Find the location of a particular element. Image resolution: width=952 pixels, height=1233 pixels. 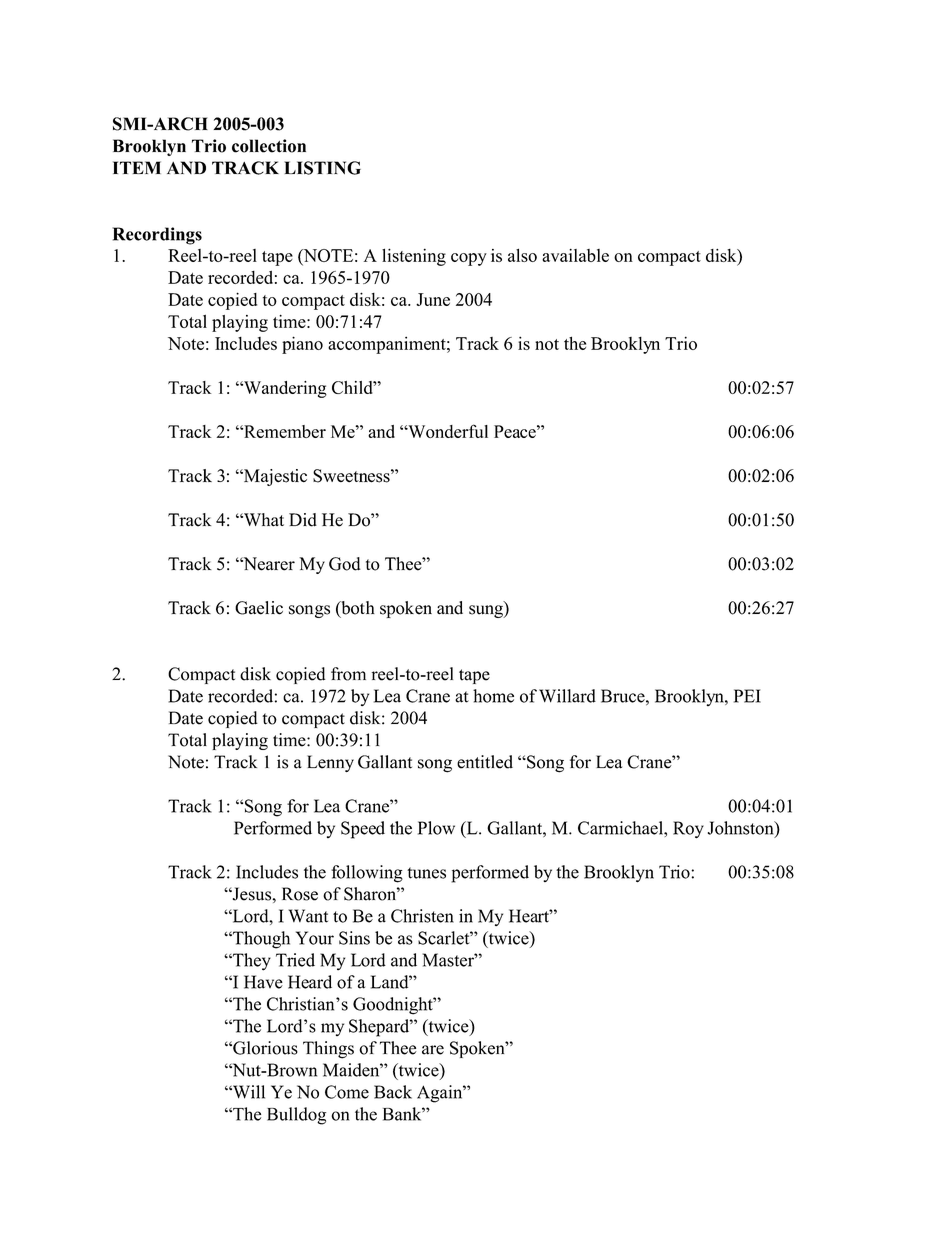

entitled is located at coordinates (485, 762).
